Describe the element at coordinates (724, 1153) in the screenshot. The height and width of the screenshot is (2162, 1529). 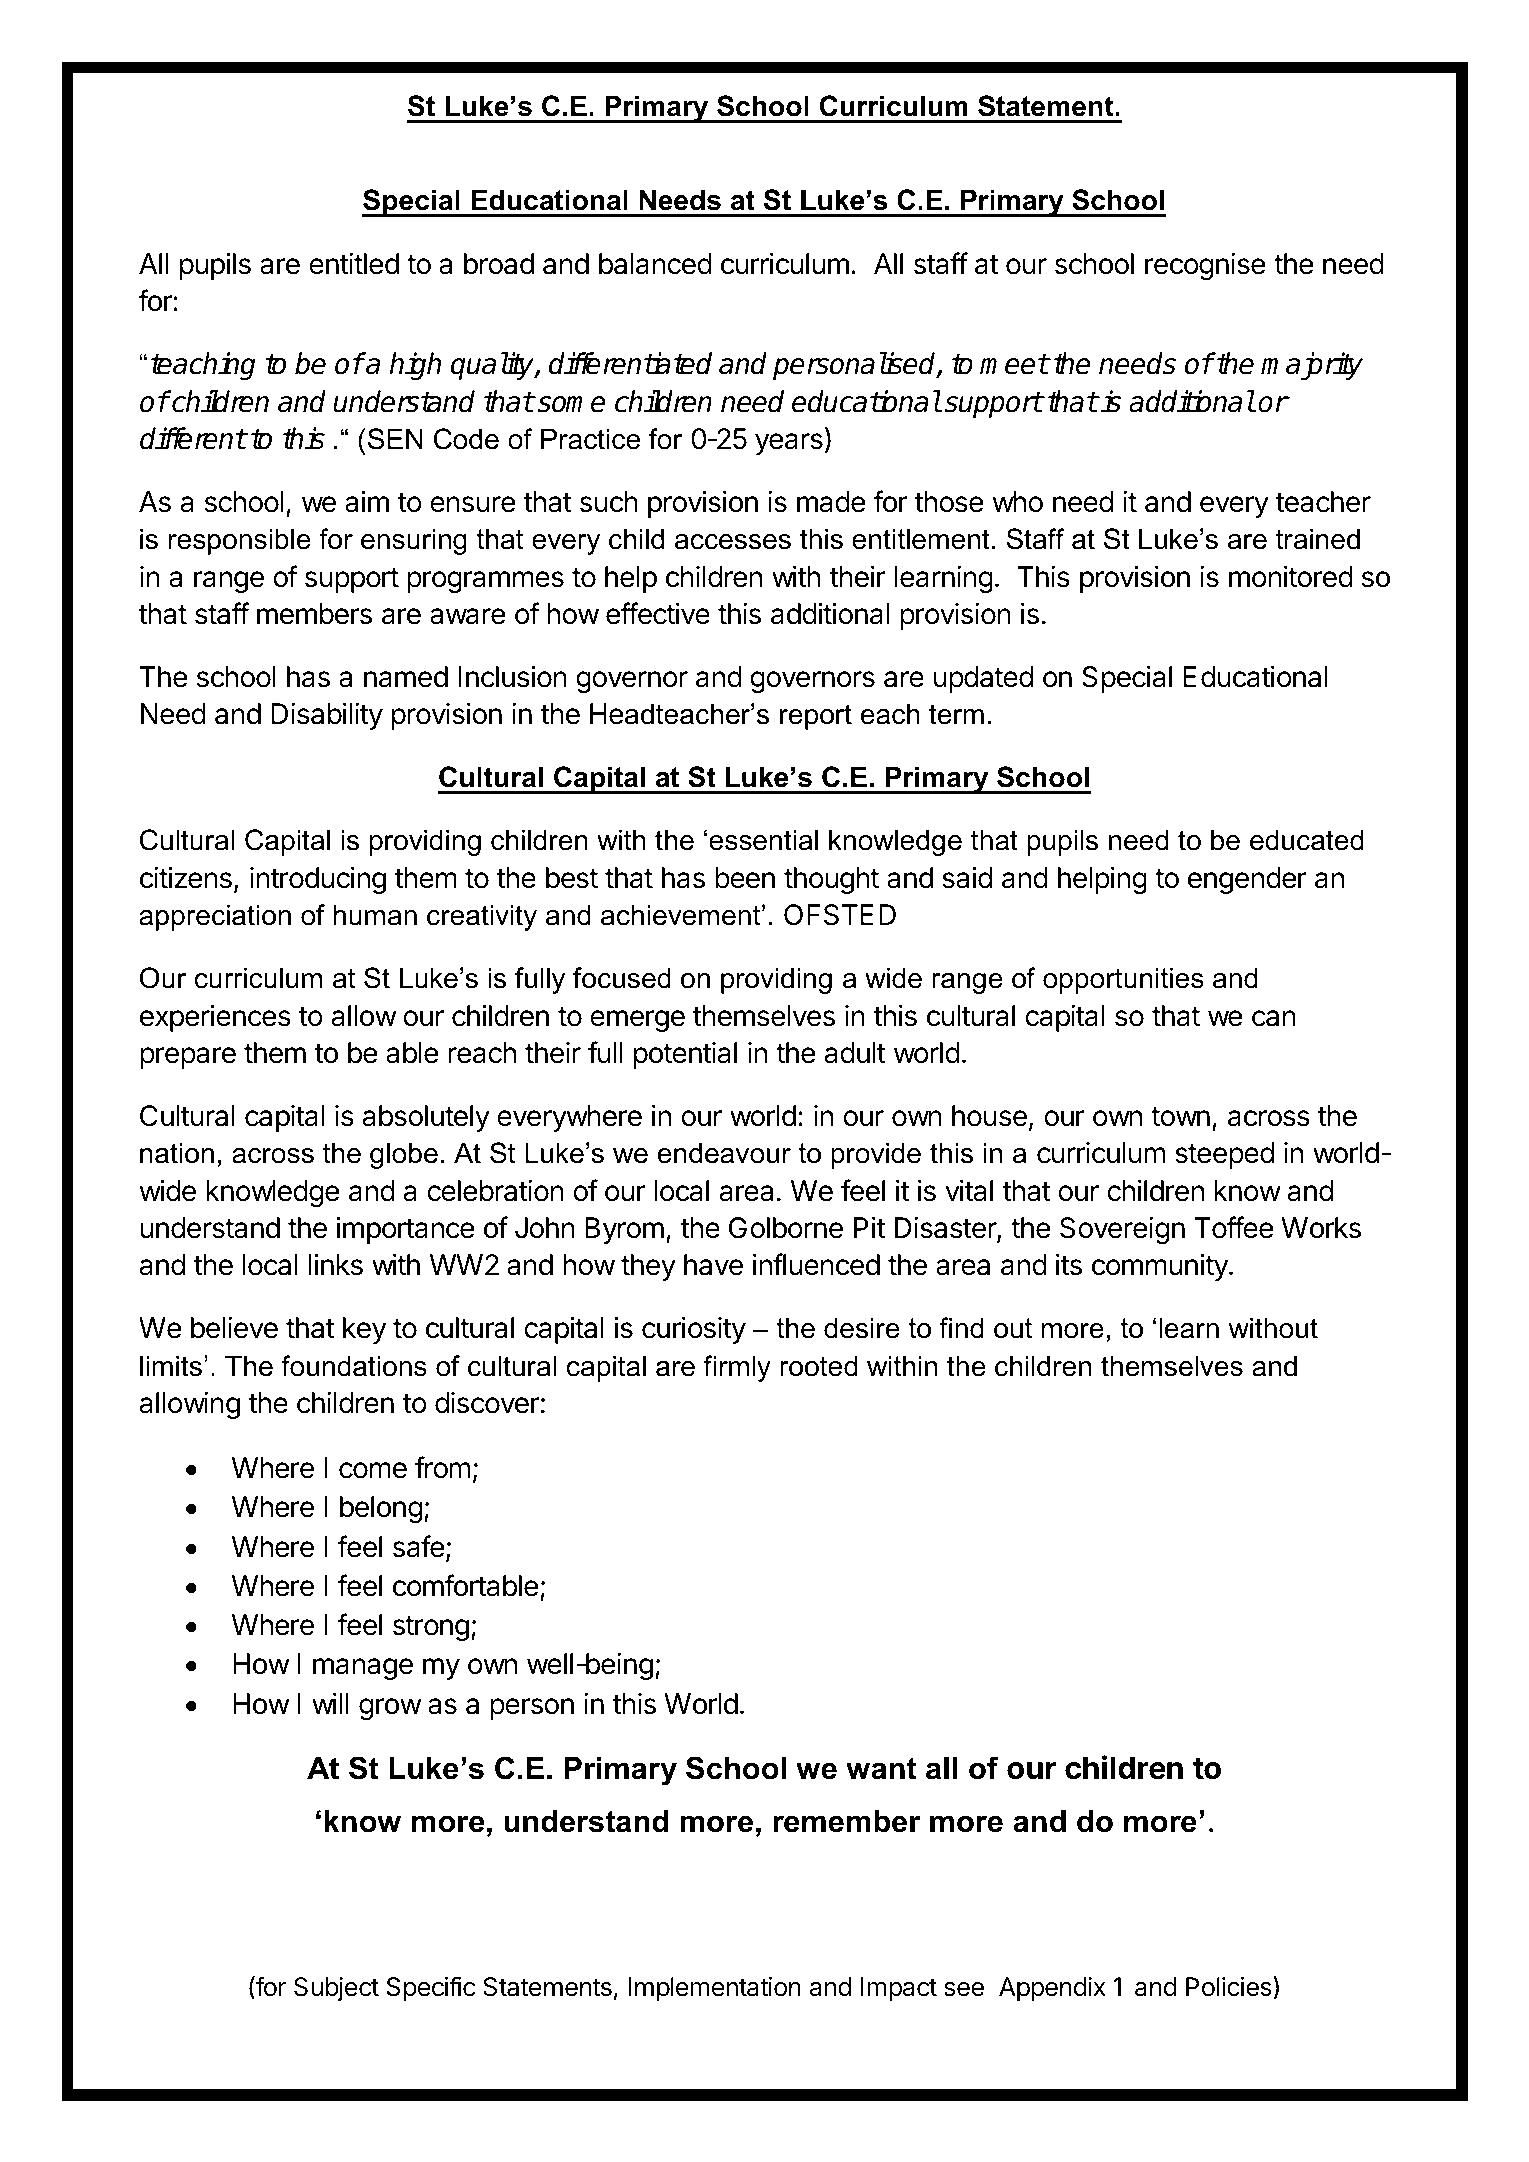
I see `endeavour` at that location.
